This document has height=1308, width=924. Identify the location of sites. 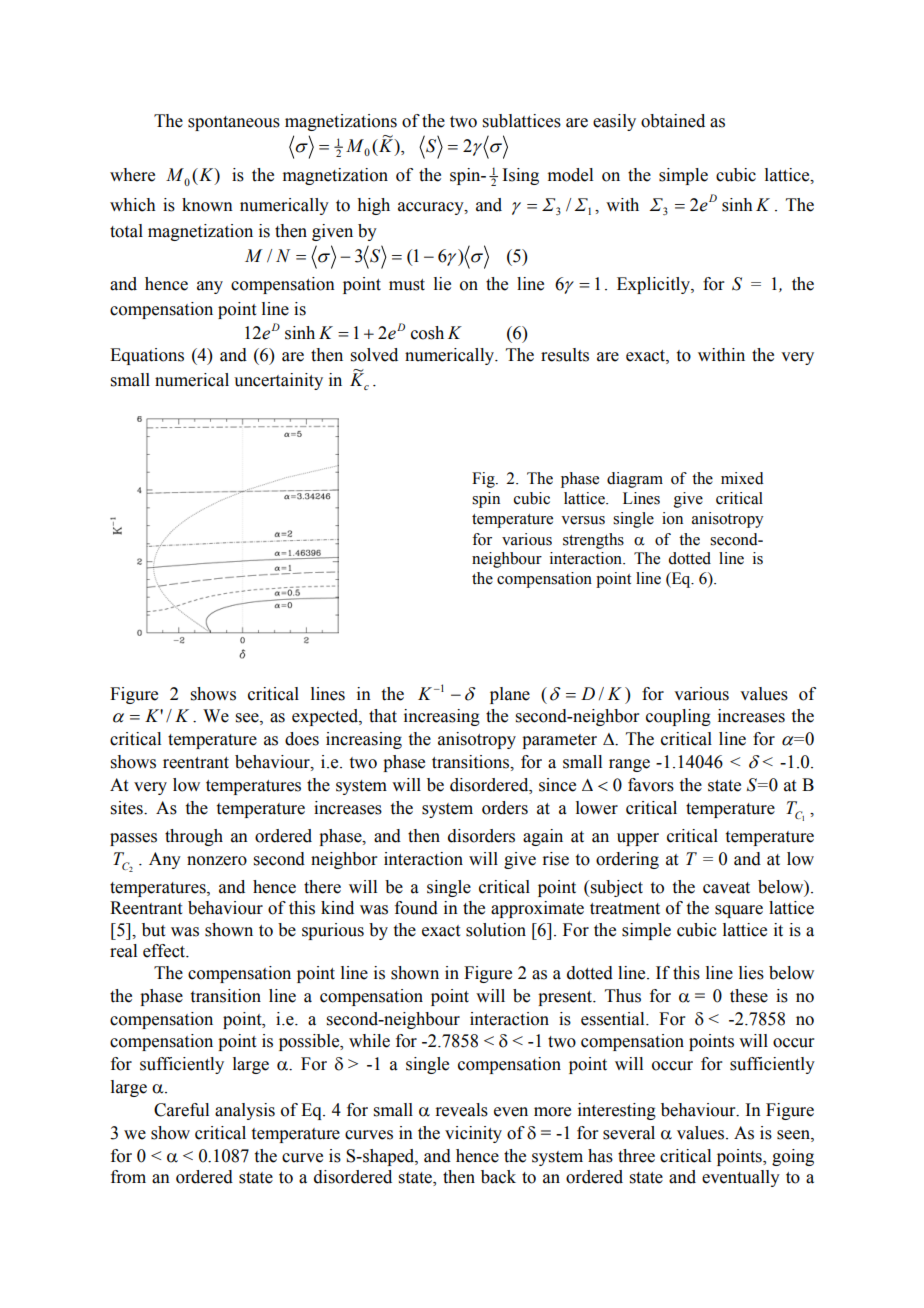
(128, 808).
